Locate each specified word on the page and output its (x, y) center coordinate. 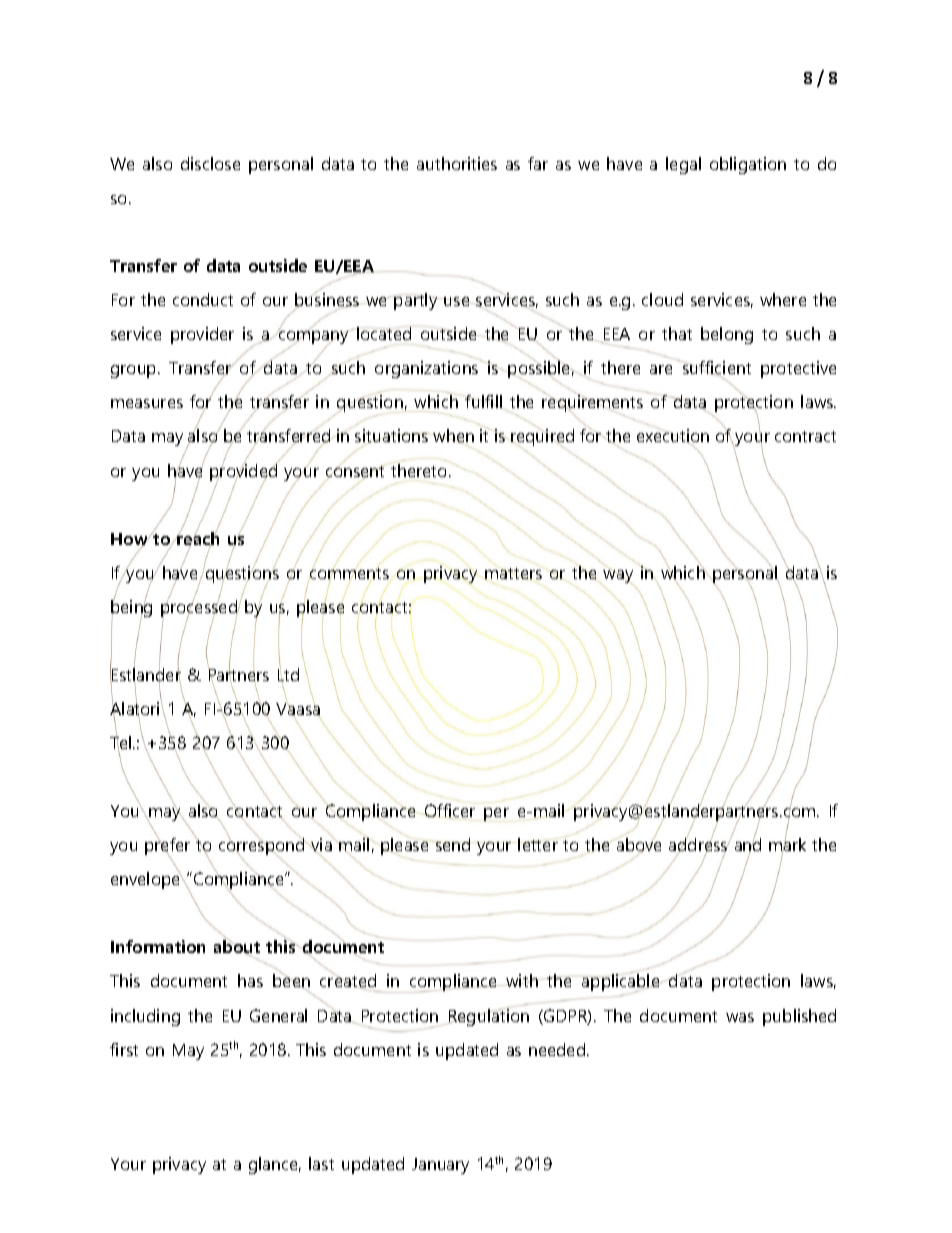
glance (275, 1165)
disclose (210, 163)
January (440, 1166)
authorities (457, 163)
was (740, 1017)
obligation (748, 165)
